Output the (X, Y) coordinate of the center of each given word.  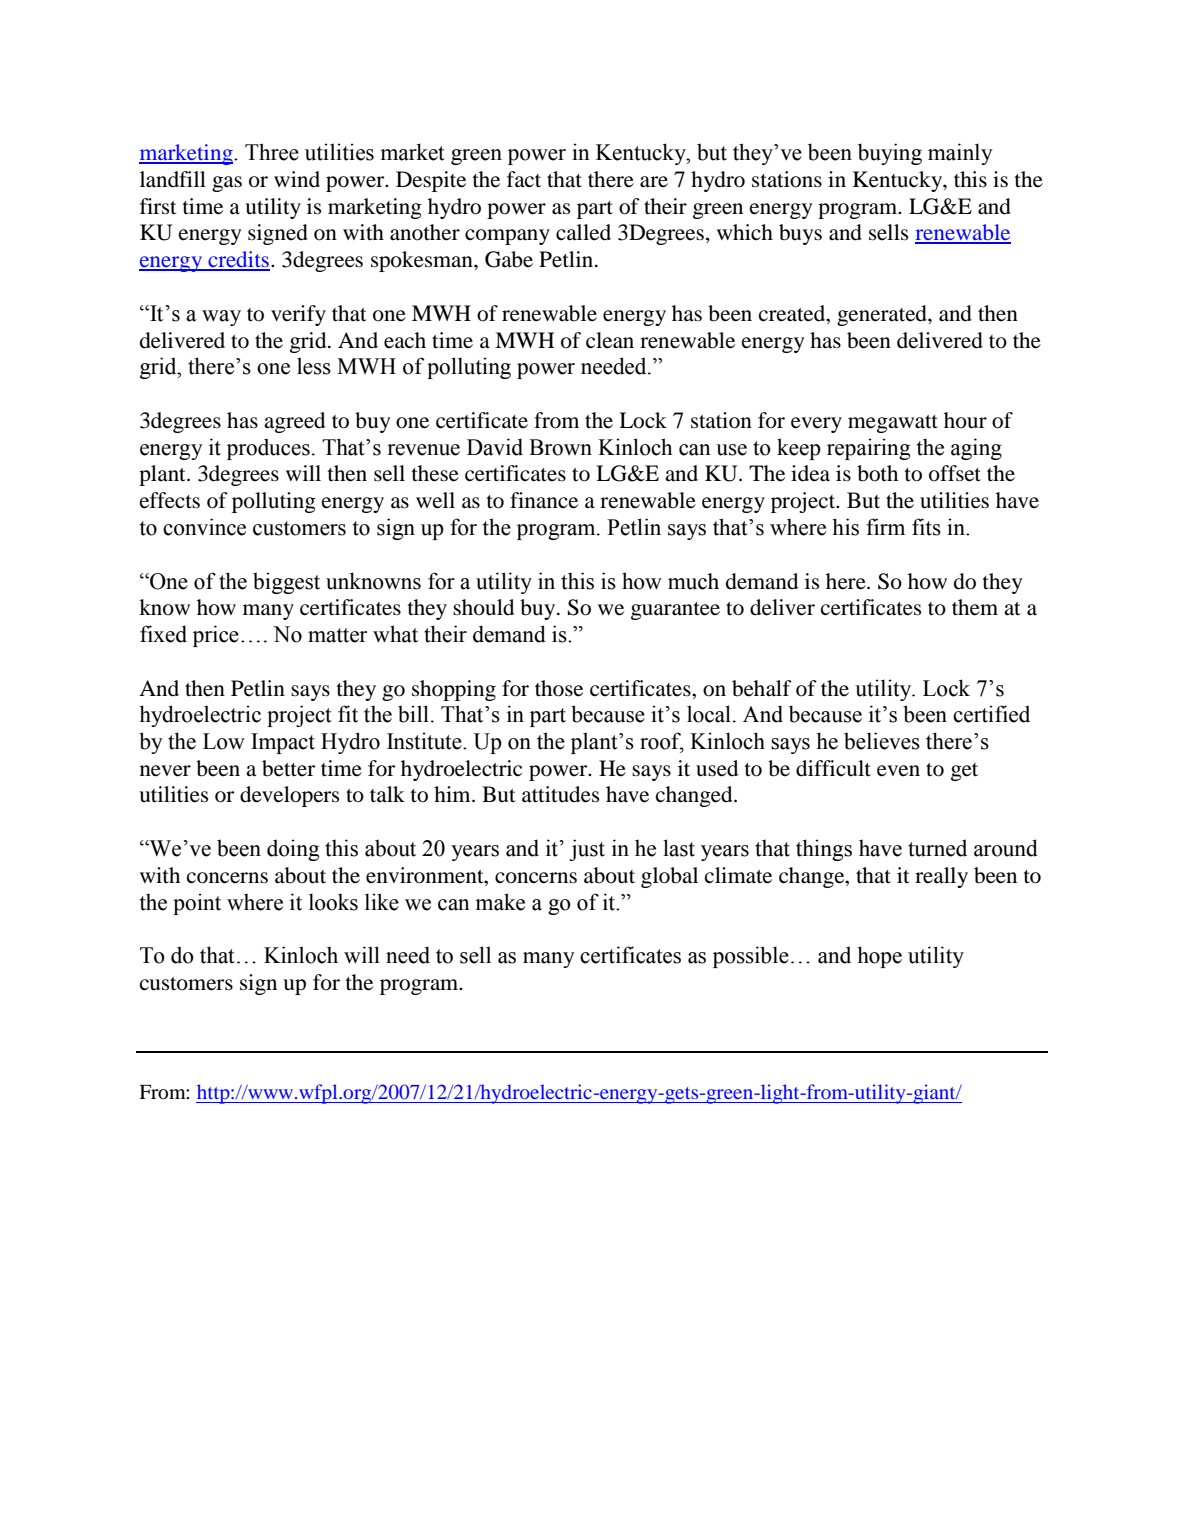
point (197, 904)
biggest (286, 583)
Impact (283, 743)
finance (544, 500)
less (314, 366)
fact (524, 179)
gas (227, 184)
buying (890, 154)
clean (610, 340)
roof (662, 742)
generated (883, 315)
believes (882, 741)
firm (885, 526)
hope (879, 957)
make (500, 902)
